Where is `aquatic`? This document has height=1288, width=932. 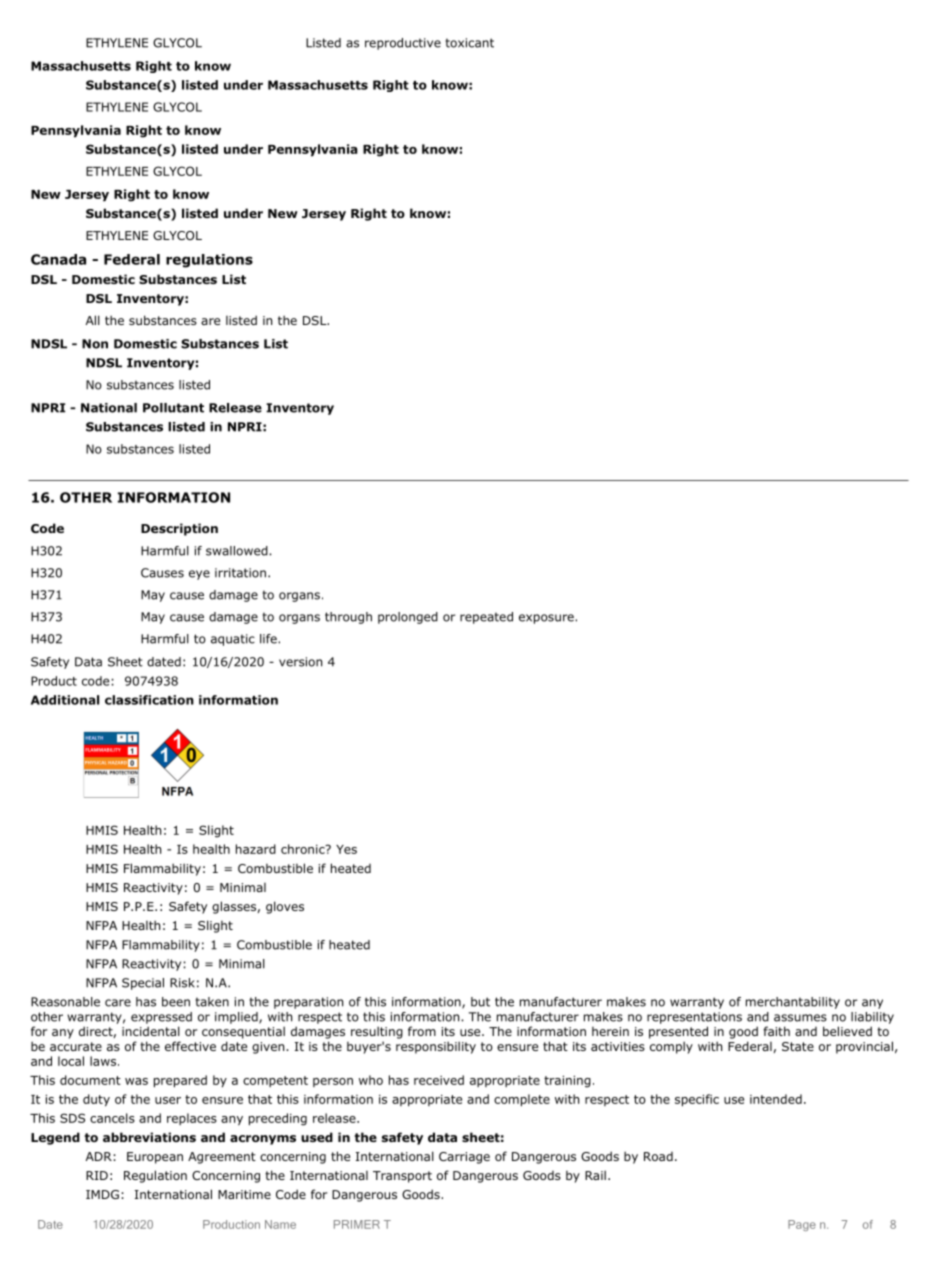
aquatic is located at coordinates (233, 640).
